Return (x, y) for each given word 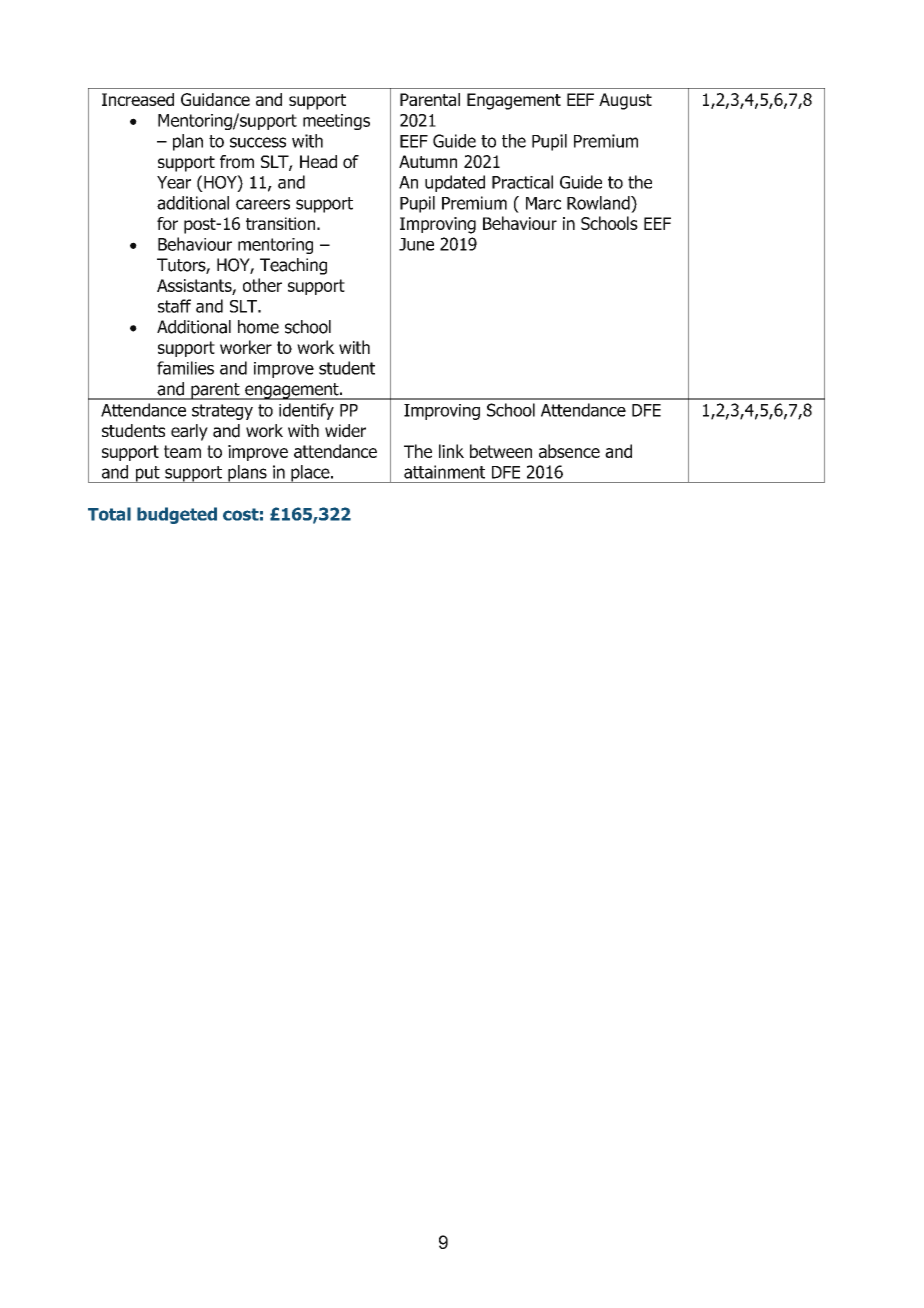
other (262, 285)
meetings (336, 122)
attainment (444, 472)
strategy (222, 412)
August (625, 101)
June (416, 244)
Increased (138, 99)
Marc (543, 203)
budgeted (177, 515)
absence (569, 451)
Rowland (599, 203)
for (167, 223)
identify (306, 411)
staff (174, 306)
